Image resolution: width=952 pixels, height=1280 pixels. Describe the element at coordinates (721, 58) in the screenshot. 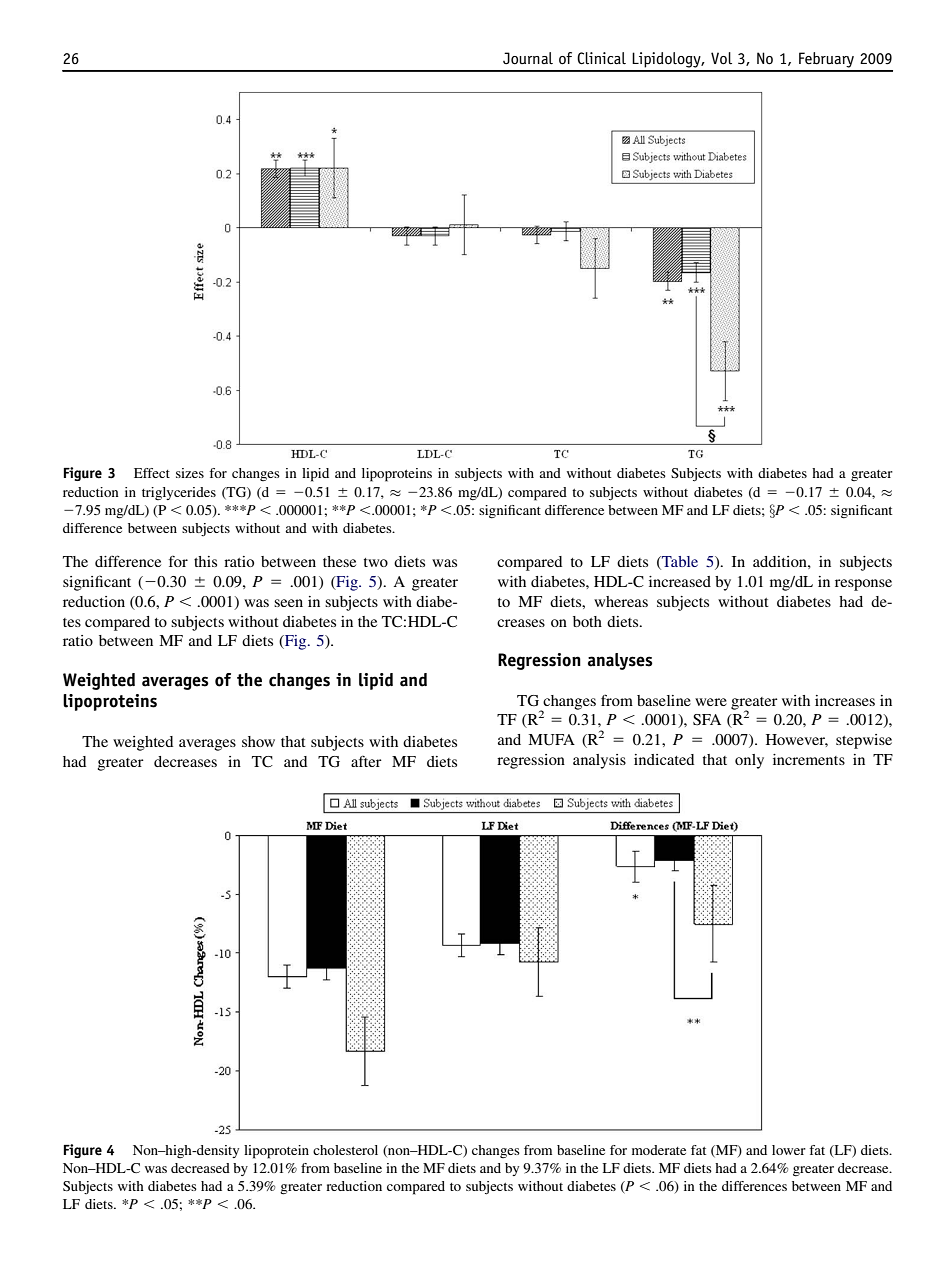

I see `Vol` at that location.
